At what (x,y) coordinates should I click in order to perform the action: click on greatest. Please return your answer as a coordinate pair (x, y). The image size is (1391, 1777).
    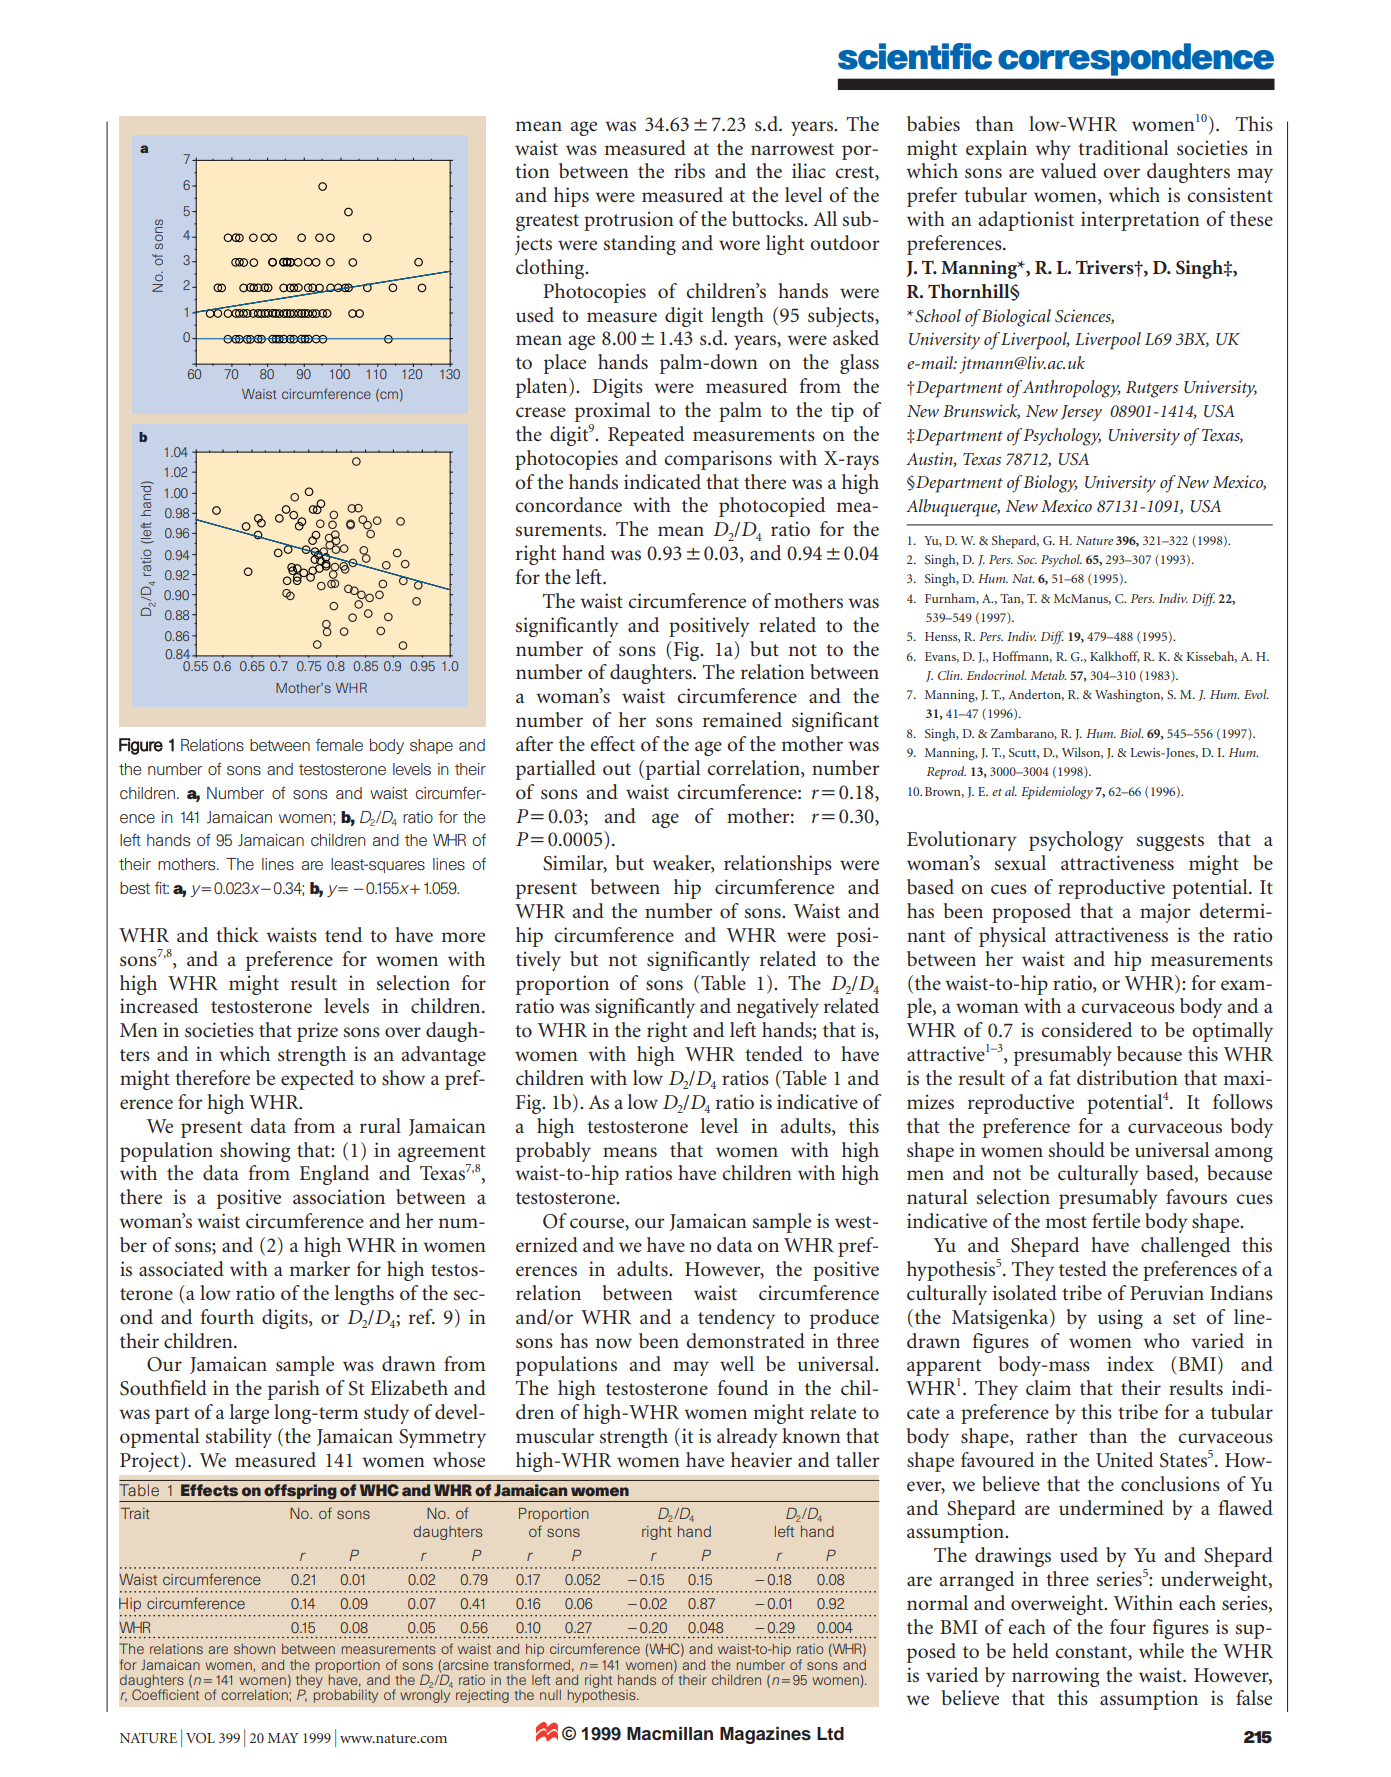
    Looking at the image, I should click on (547, 222).
